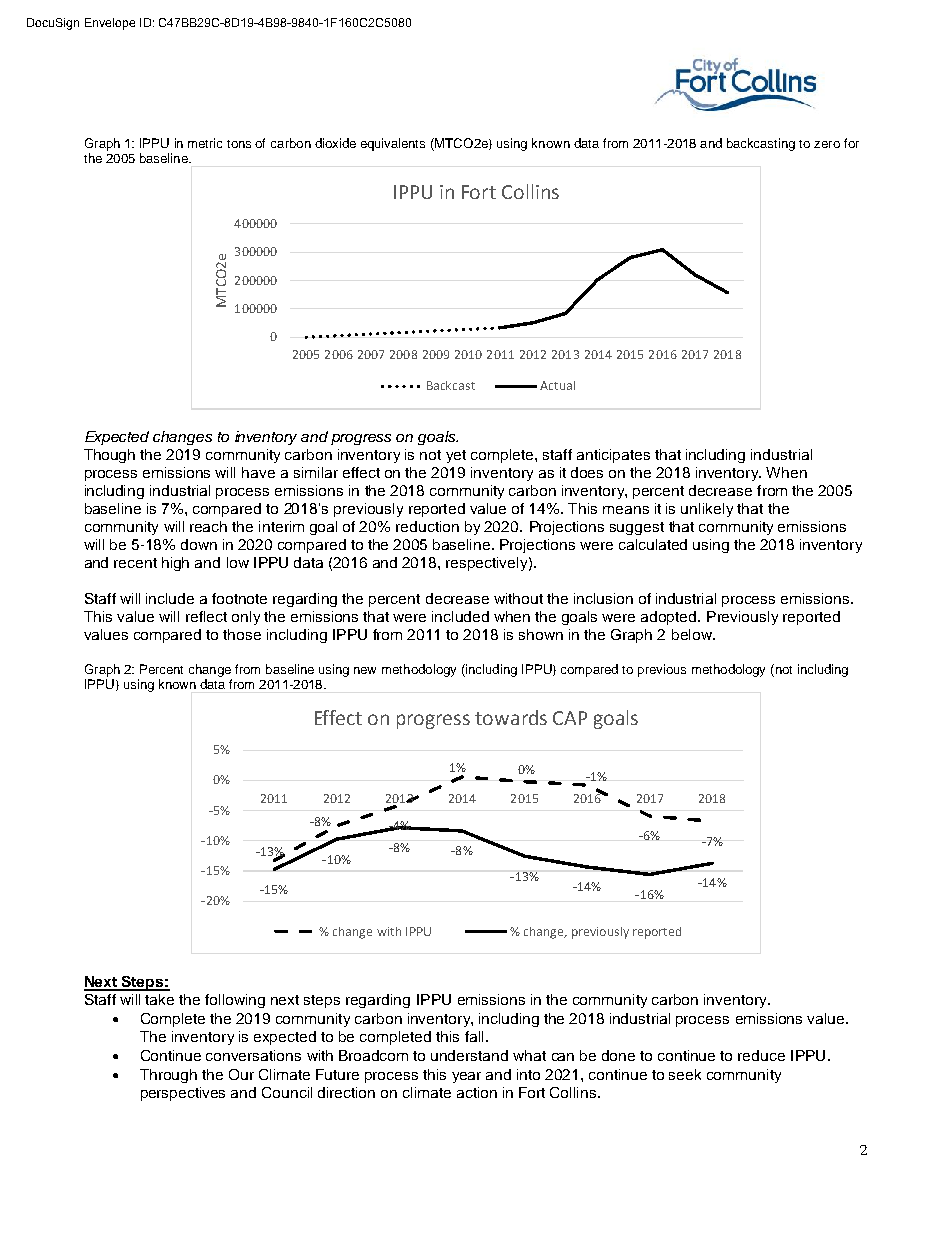 This page has width=952, height=1233. Describe the element at coordinates (541, 634) in the page. I see `shown` at that location.
